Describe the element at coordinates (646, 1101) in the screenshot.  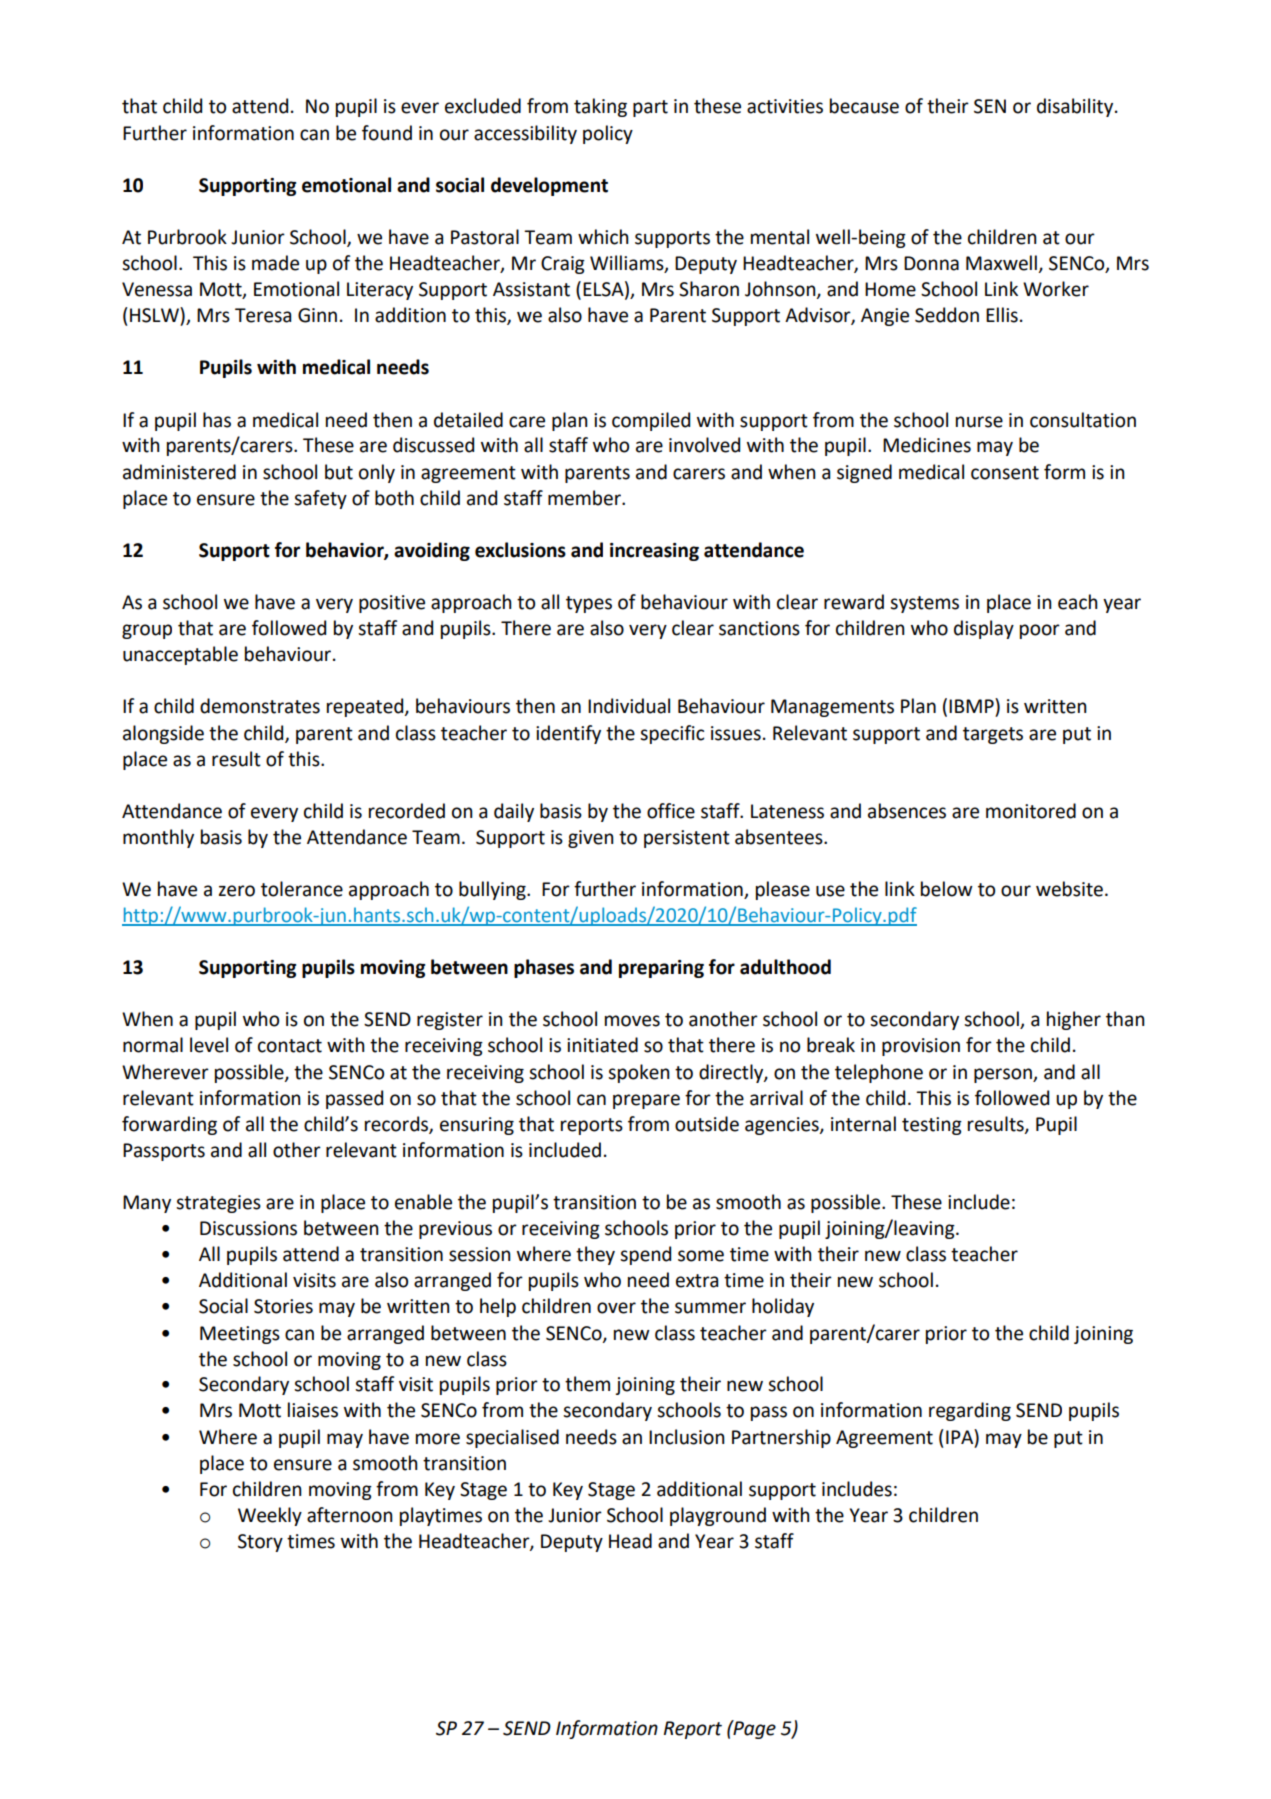
I see `prepare` at that location.
